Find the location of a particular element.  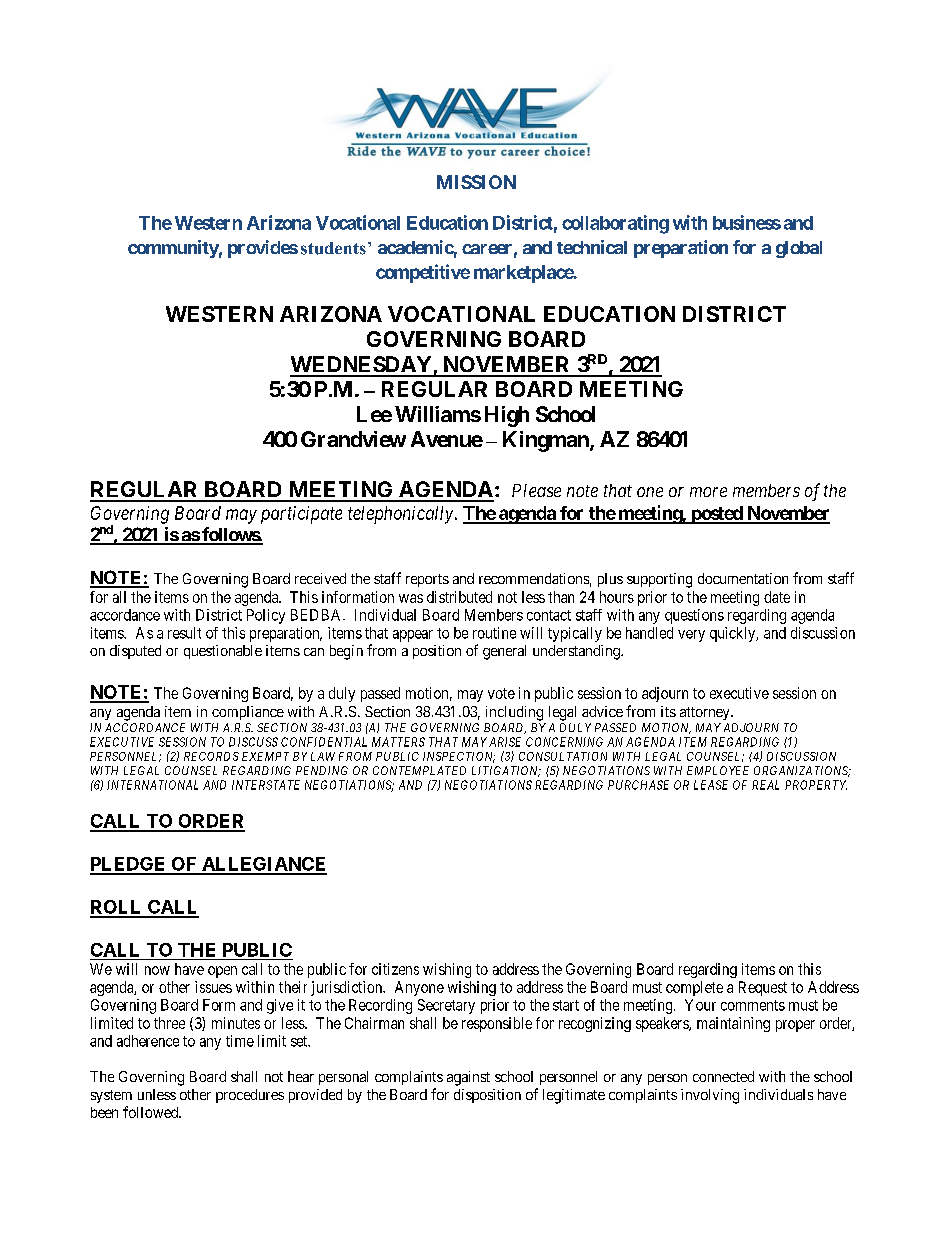

connected is located at coordinates (723, 1076).
